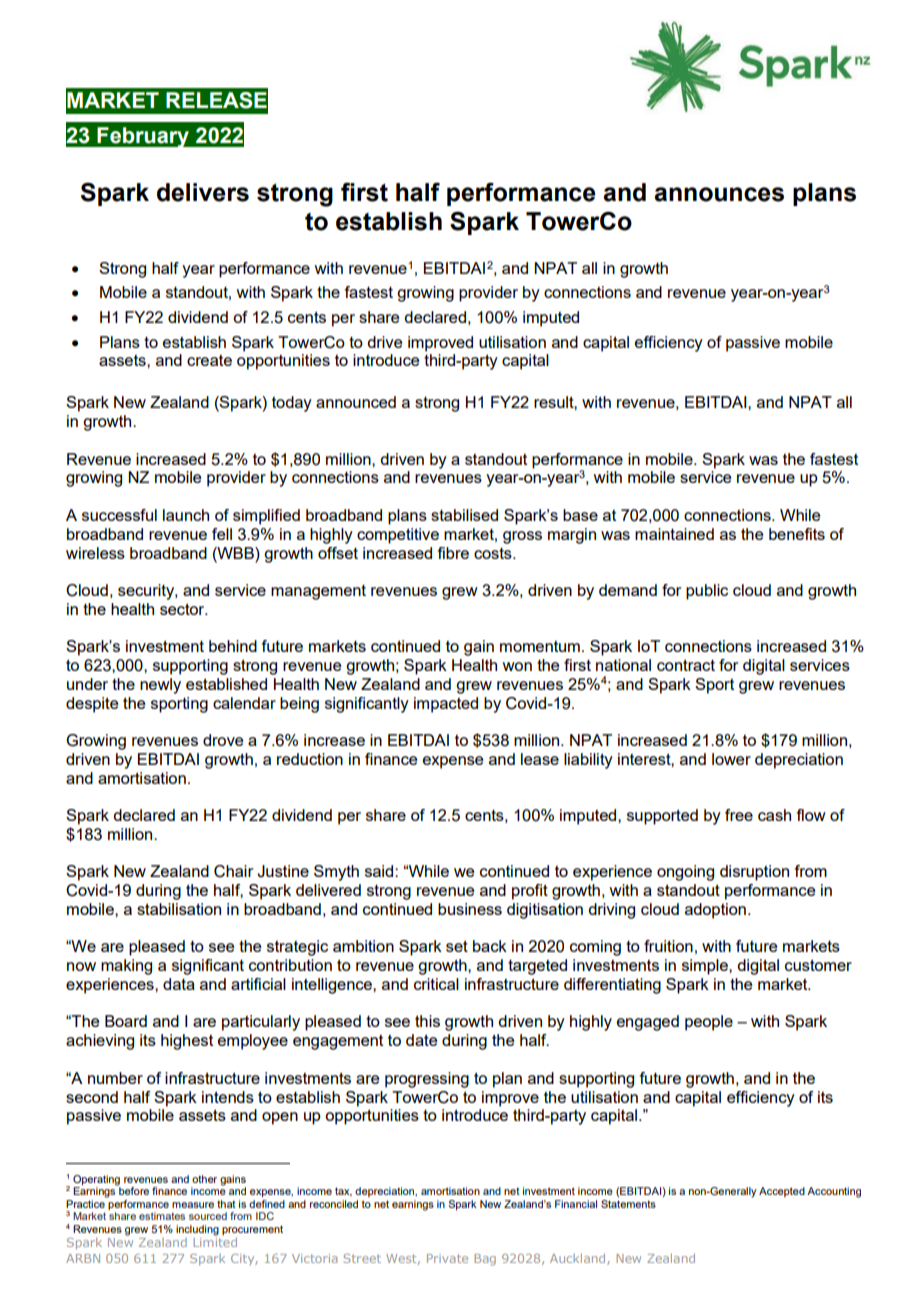  Describe the element at coordinates (731, 759) in the page. I see `lower` at that location.
